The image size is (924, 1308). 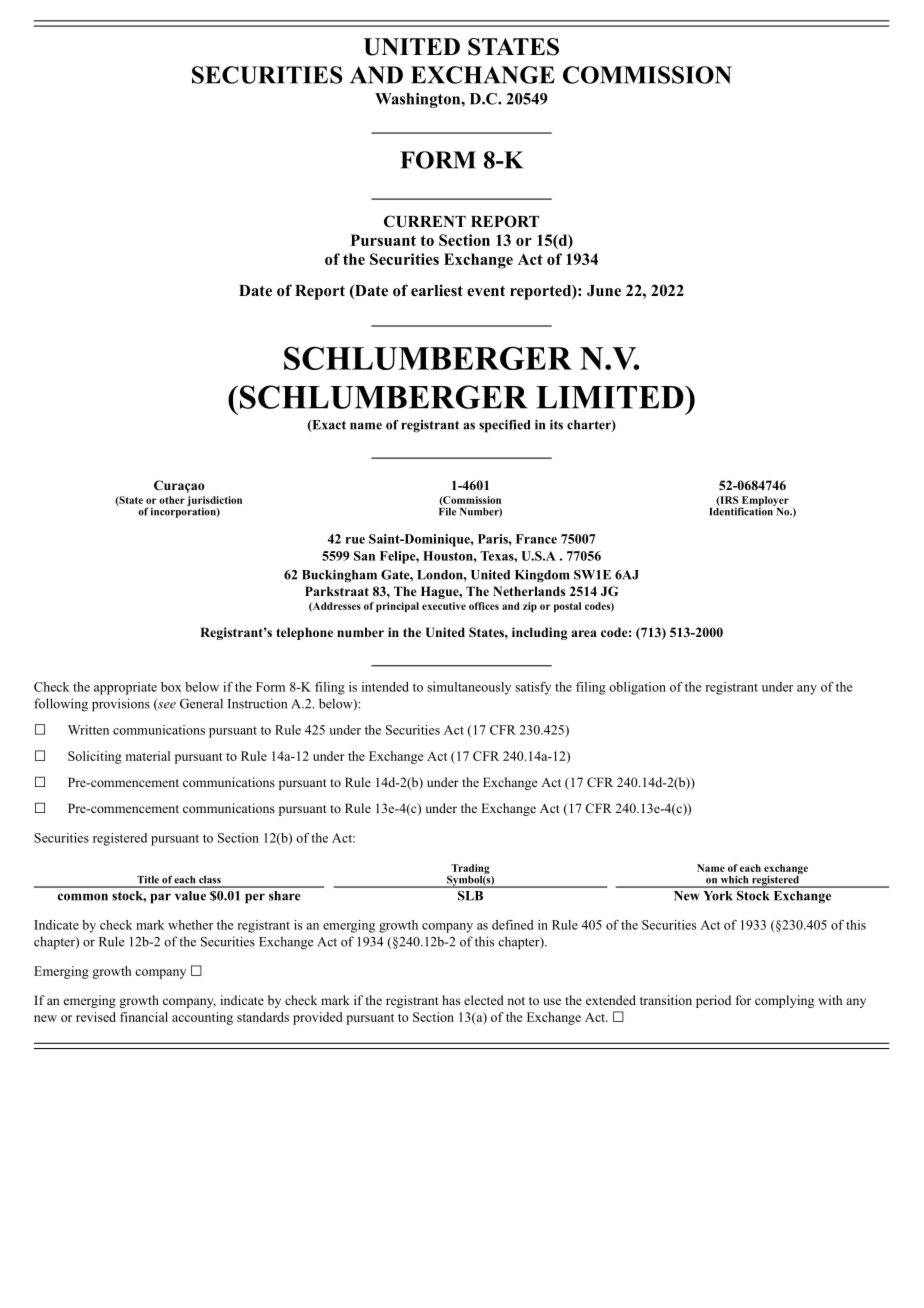 I want to click on obligation, so click(x=637, y=688).
